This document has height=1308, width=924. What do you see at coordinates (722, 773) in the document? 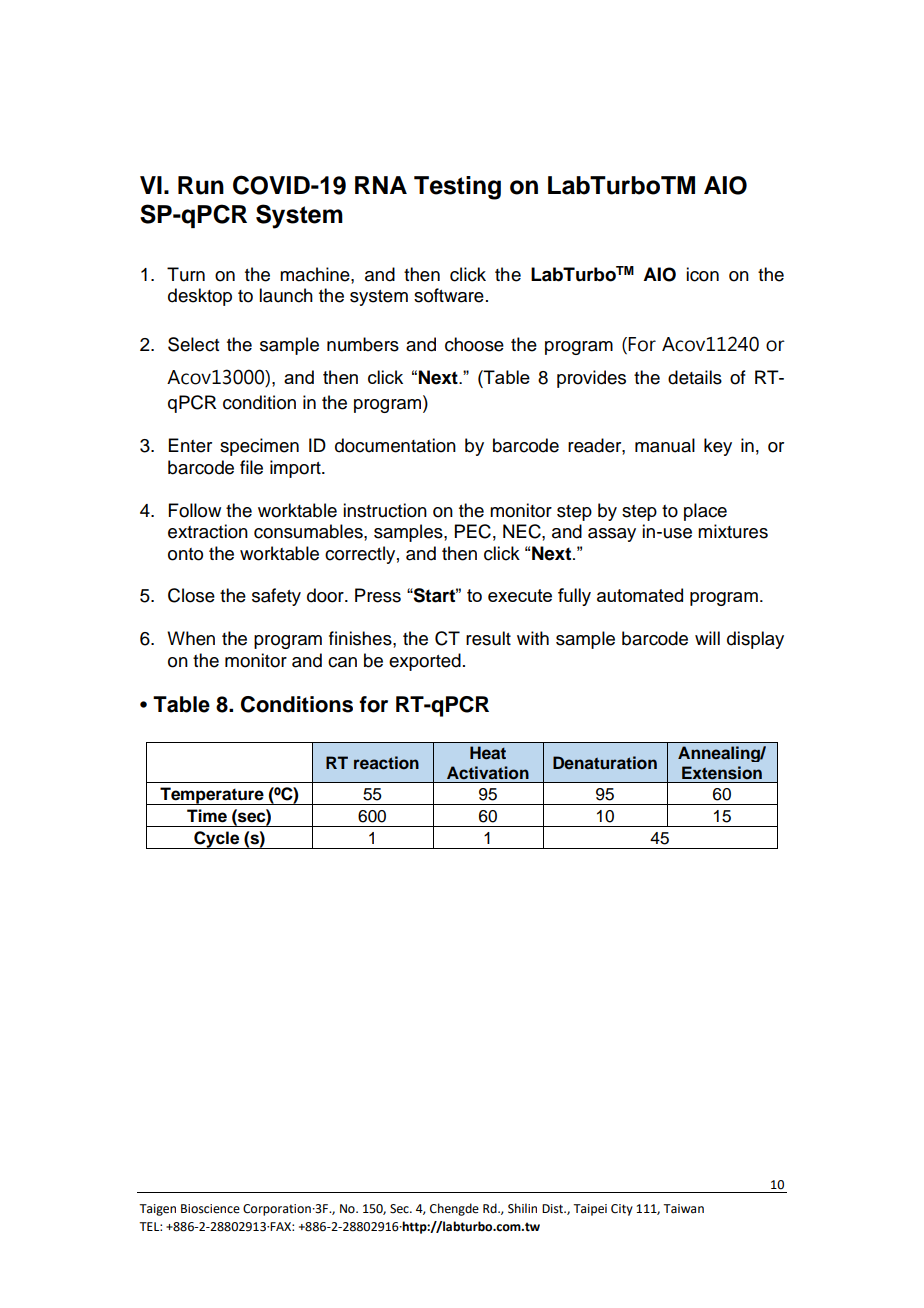
I see `Extension` at bounding box center [722, 773].
